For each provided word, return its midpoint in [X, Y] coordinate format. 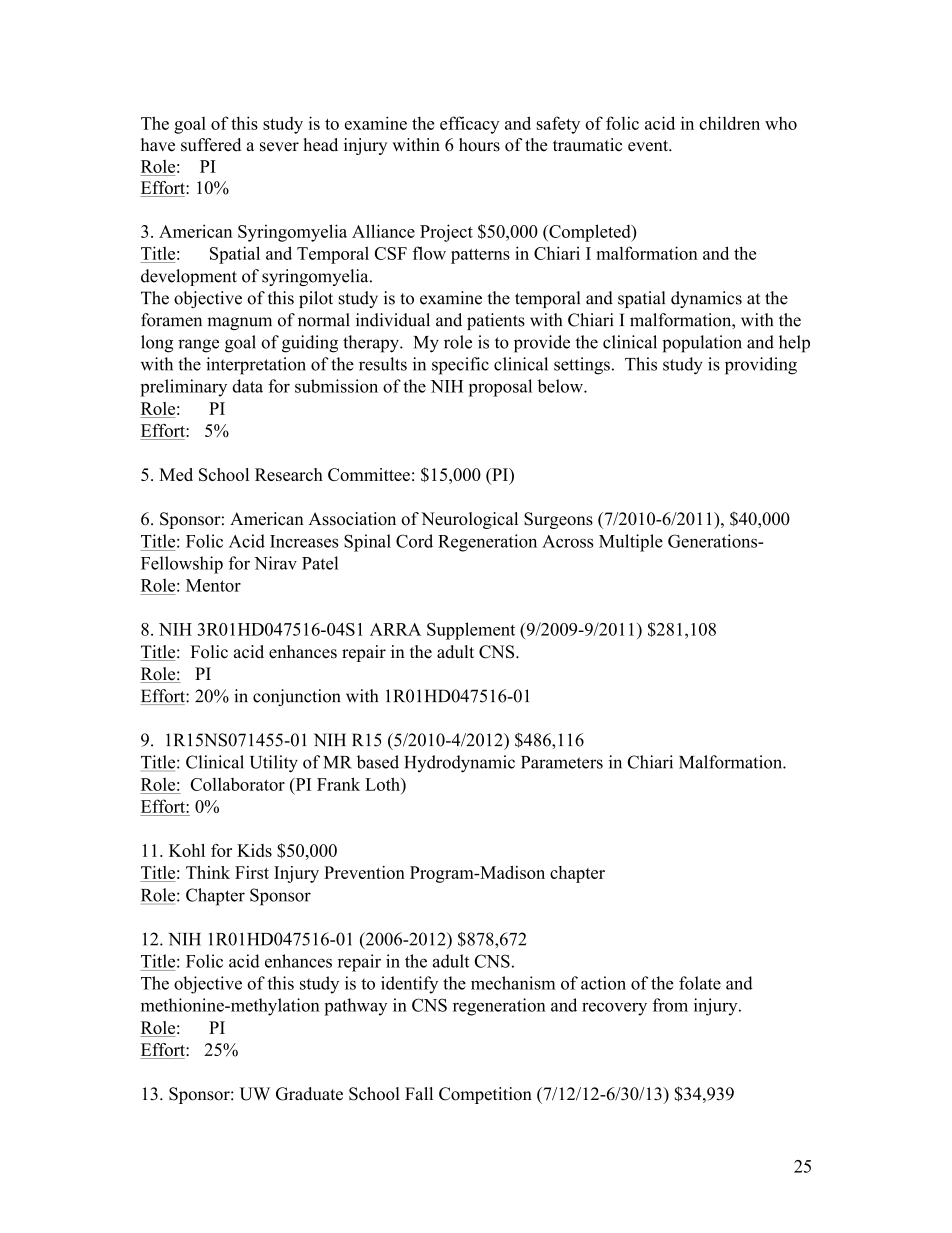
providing [761, 366]
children [729, 123]
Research [289, 474]
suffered [211, 145]
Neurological [469, 520]
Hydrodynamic [459, 764]
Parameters [562, 762]
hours [479, 145]
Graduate [309, 1094]
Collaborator [238, 784]
